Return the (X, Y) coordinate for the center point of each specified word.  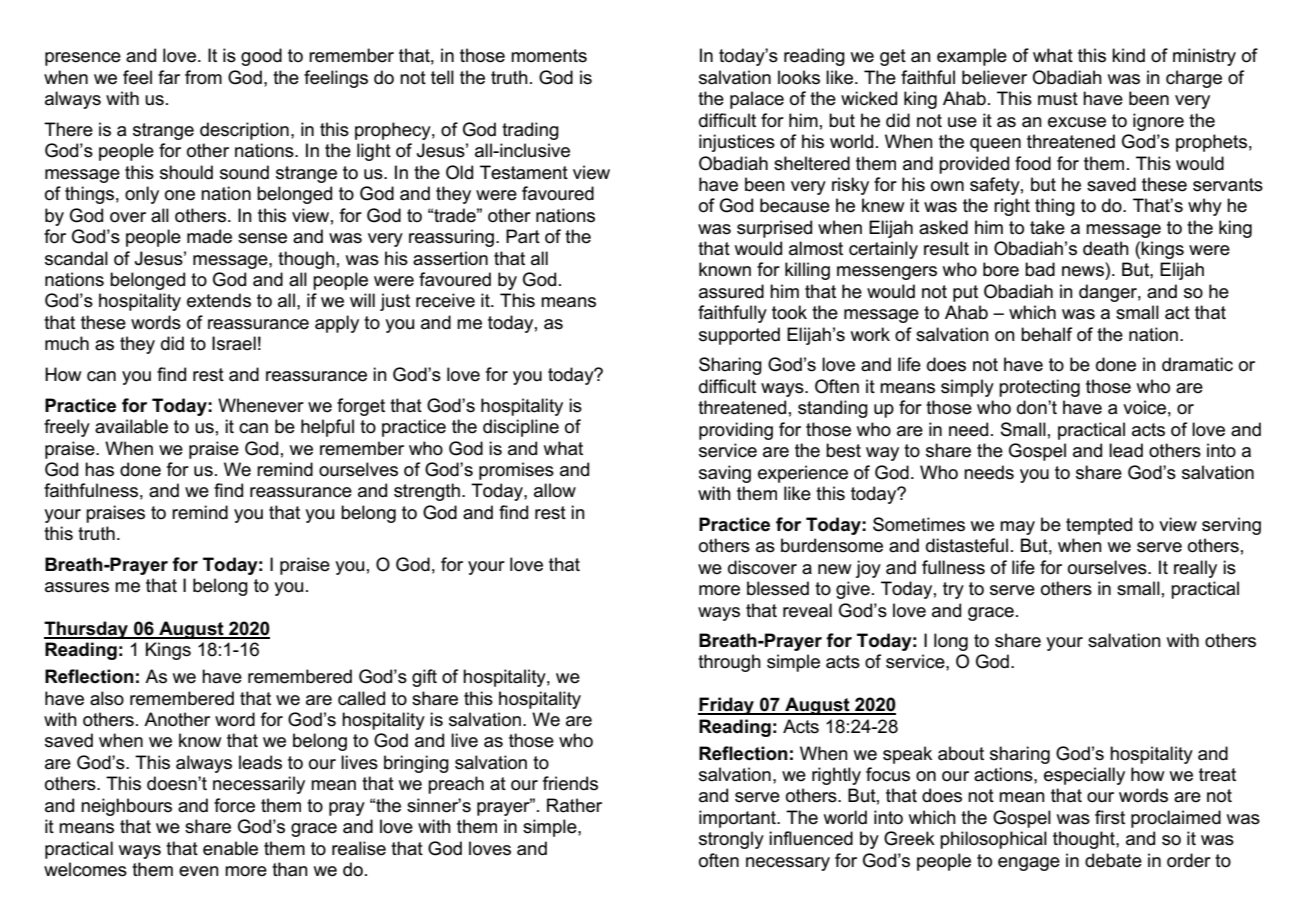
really (1195, 569)
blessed (778, 588)
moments (549, 56)
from (203, 77)
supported (739, 336)
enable (230, 848)
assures (77, 587)
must (1058, 99)
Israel (234, 343)
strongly (731, 840)
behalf (1046, 334)
